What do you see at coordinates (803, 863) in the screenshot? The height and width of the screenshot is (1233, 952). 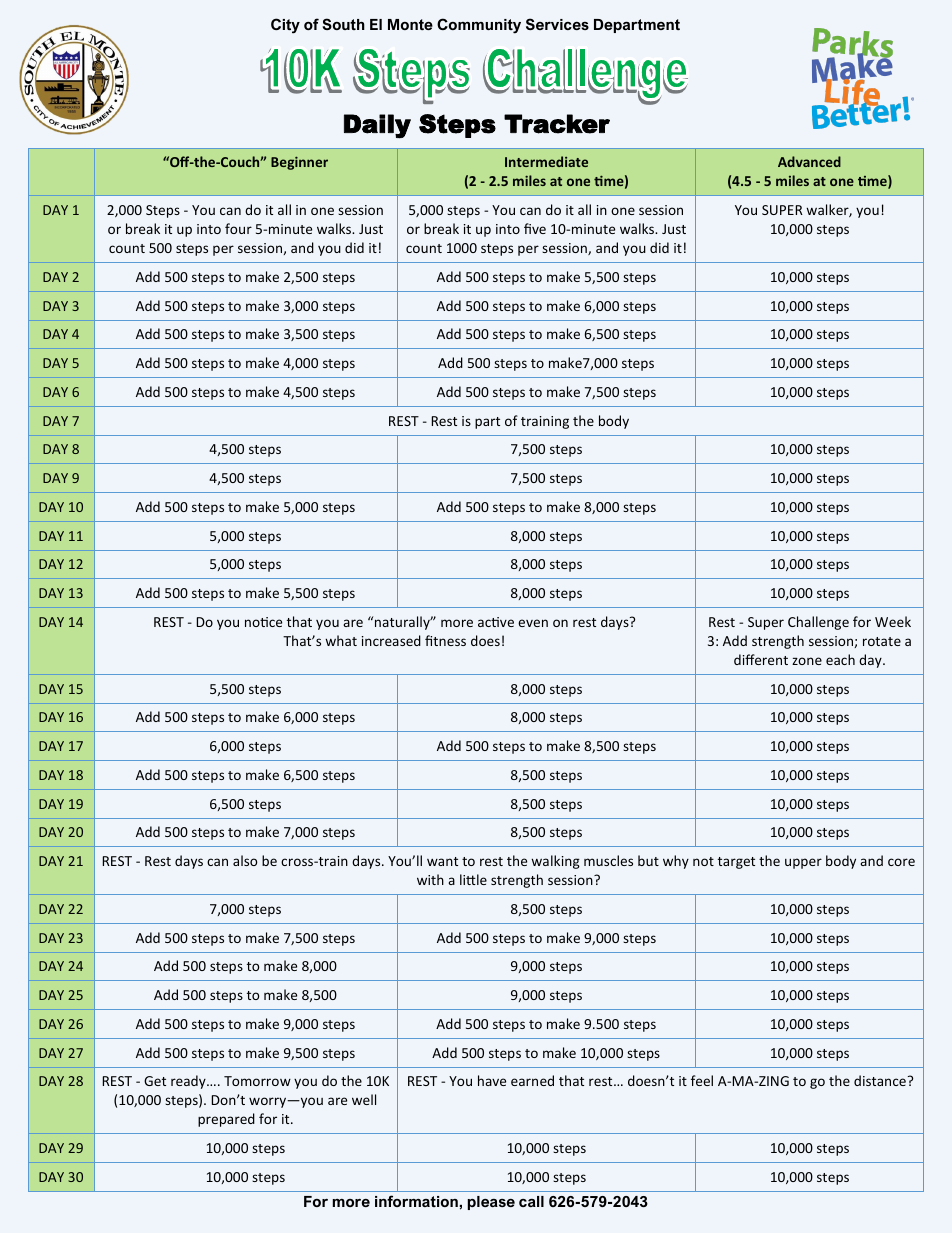 I see `upper` at bounding box center [803, 863].
